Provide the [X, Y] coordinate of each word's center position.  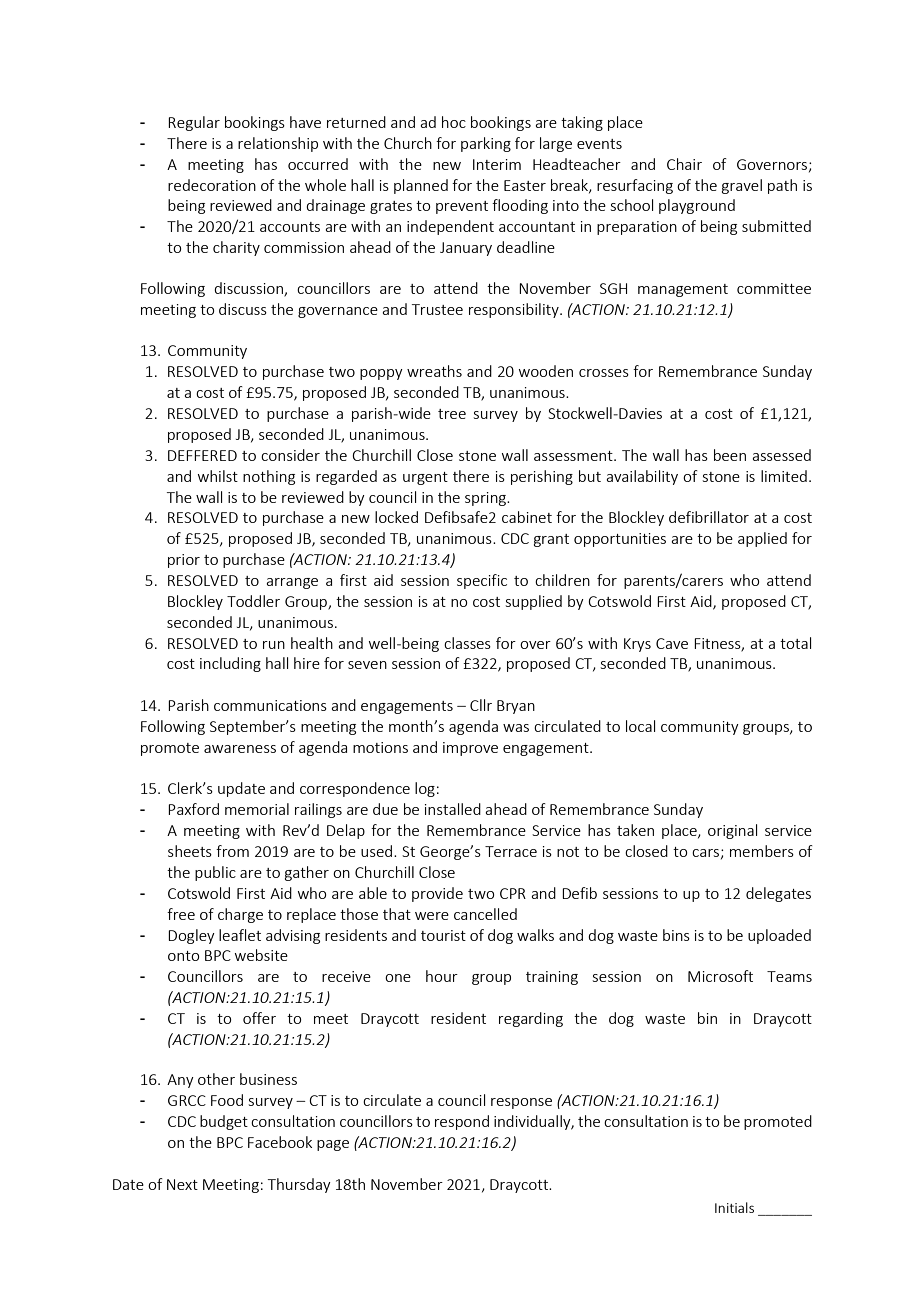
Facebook [280, 1142]
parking [486, 144]
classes [467, 643]
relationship [278, 144]
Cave [672, 643]
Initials [734, 1207]
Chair [684, 164]
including [230, 664]
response [521, 1103]
